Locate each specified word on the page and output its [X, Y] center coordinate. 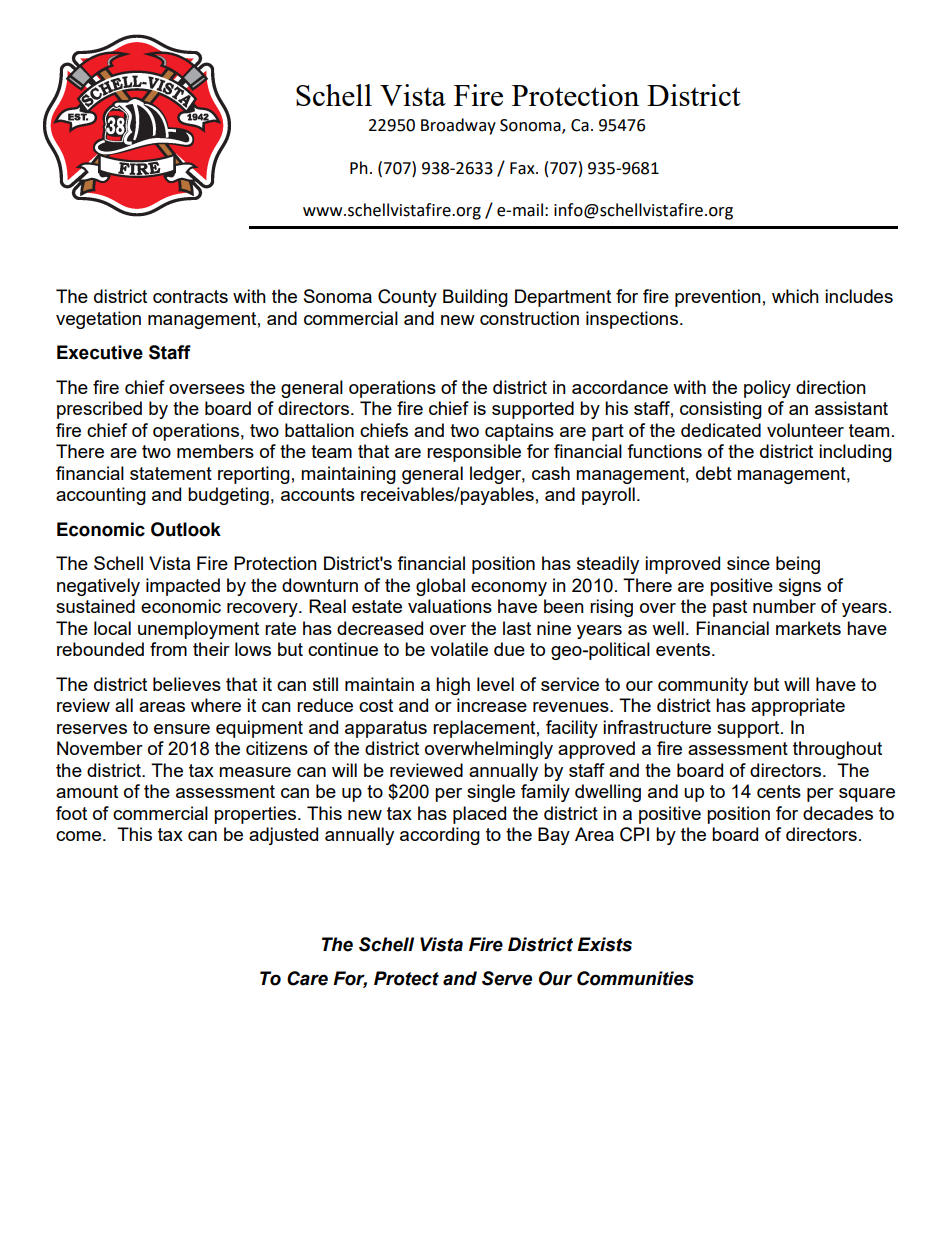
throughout [837, 750]
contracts [190, 296]
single [491, 793]
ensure [182, 729]
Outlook [186, 529]
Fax [523, 168]
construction [529, 318]
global [440, 587]
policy [767, 389]
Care [307, 978]
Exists [604, 944]
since [748, 563]
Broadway [458, 126]
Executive [100, 352]
